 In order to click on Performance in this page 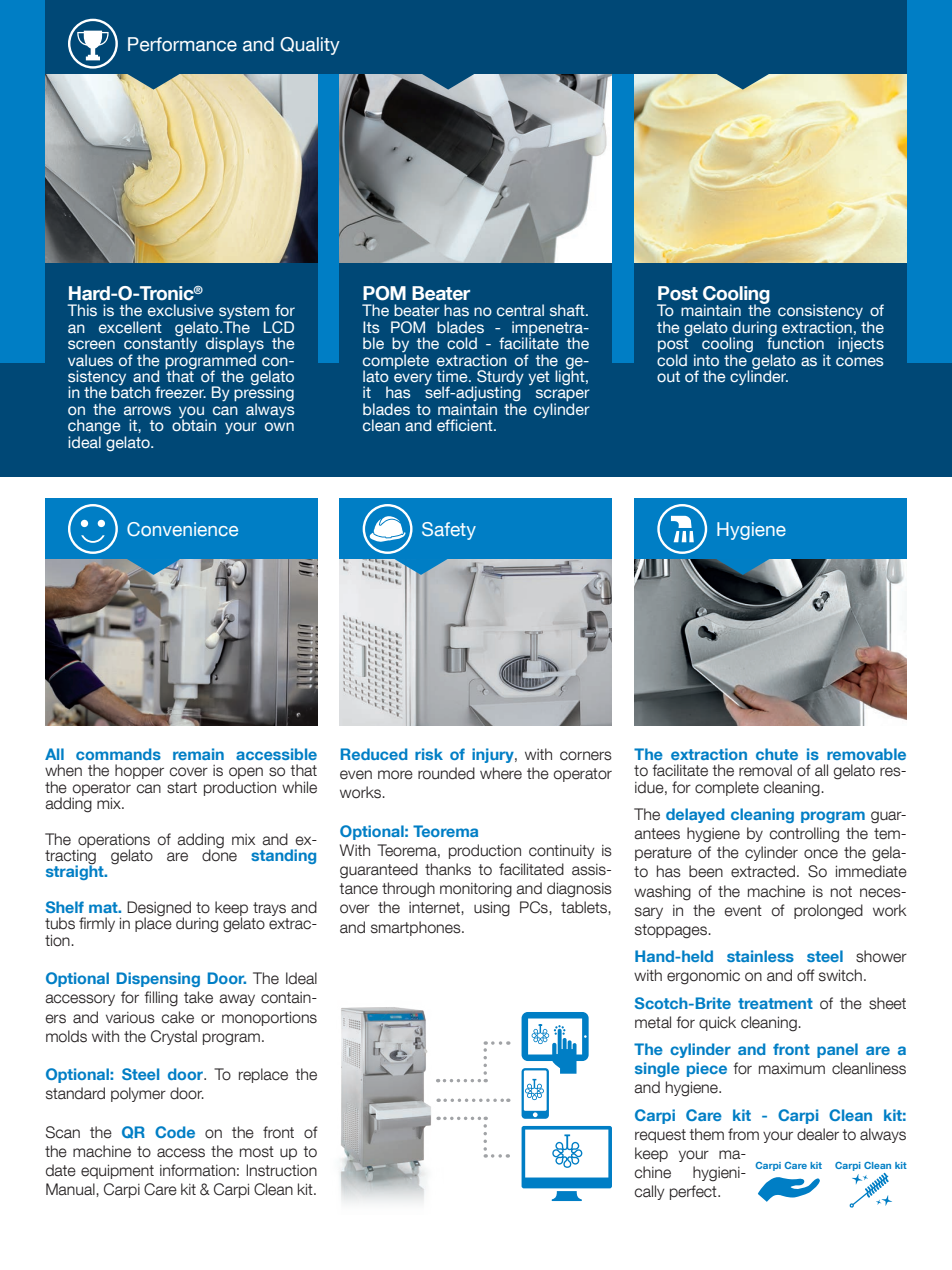, I will do `click(182, 44)`.
